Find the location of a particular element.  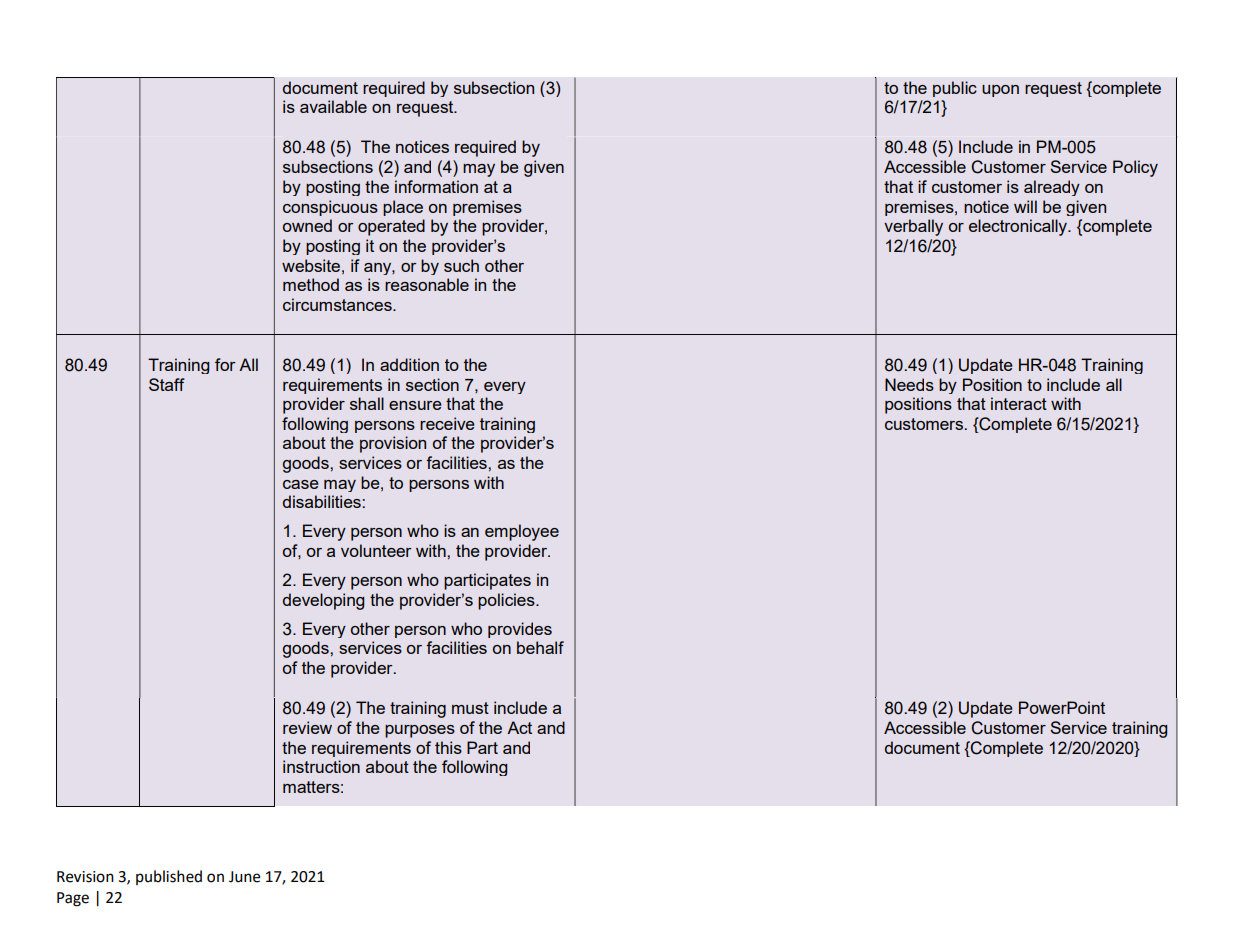

provides is located at coordinates (520, 630).
